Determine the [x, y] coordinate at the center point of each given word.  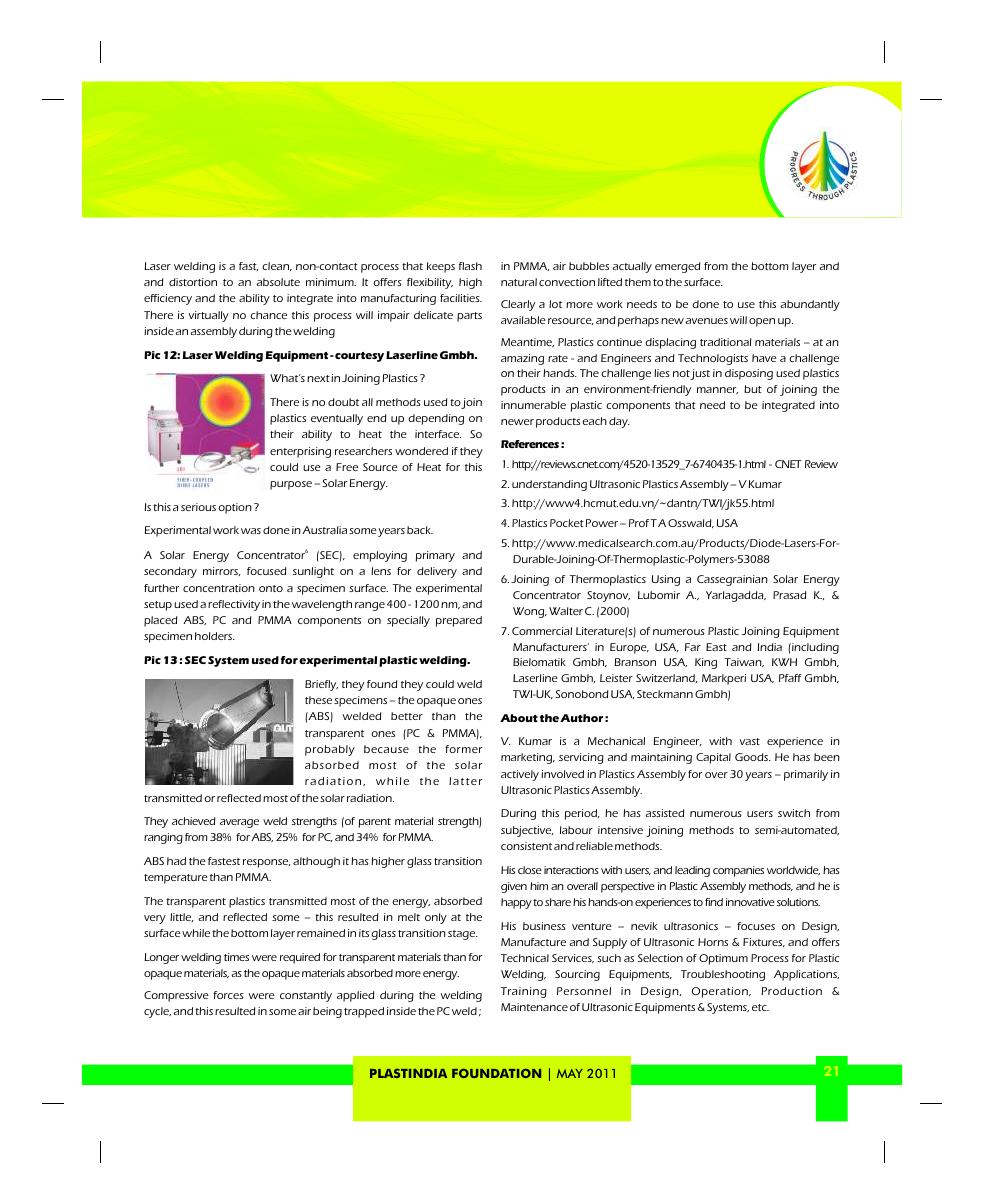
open [762, 322]
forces [228, 995]
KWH [784, 662]
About [519, 718]
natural [519, 282]
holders [215, 636]
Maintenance [534, 1007]
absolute [278, 282]
